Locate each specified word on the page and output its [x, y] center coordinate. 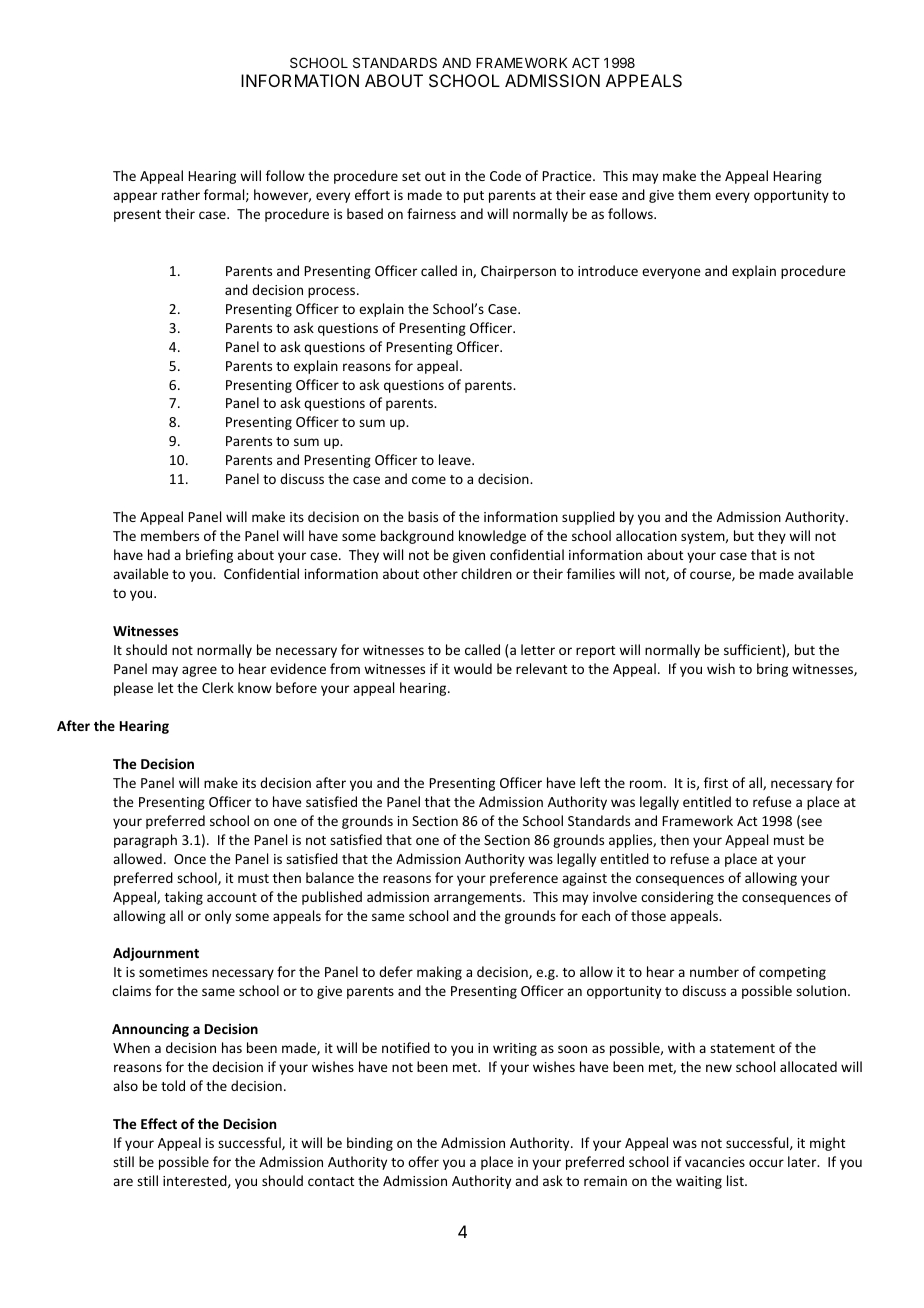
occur [766, 1163]
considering [677, 898]
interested [196, 1181]
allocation [646, 535]
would [473, 668]
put [474, 197]
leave [456, 459]
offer [423, 1161]
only [218, 917]
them [694, 194]
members [170, 535]
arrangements [479, 899]
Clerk [218, 687]
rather [181, 194]
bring [772, 670]
